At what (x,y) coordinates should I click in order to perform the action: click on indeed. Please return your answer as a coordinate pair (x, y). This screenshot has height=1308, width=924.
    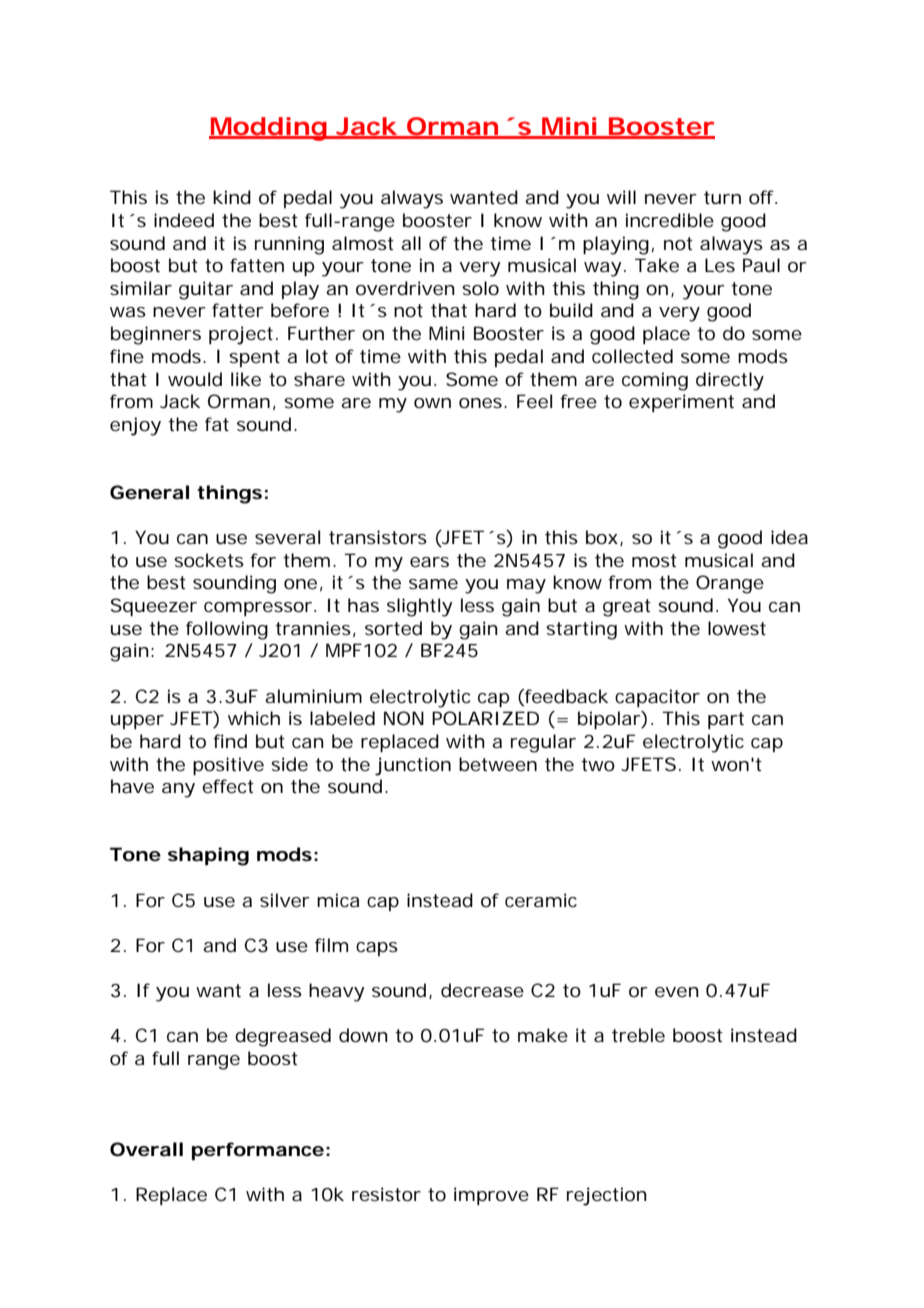
    Looking at the image, I should click on (184, 220).
